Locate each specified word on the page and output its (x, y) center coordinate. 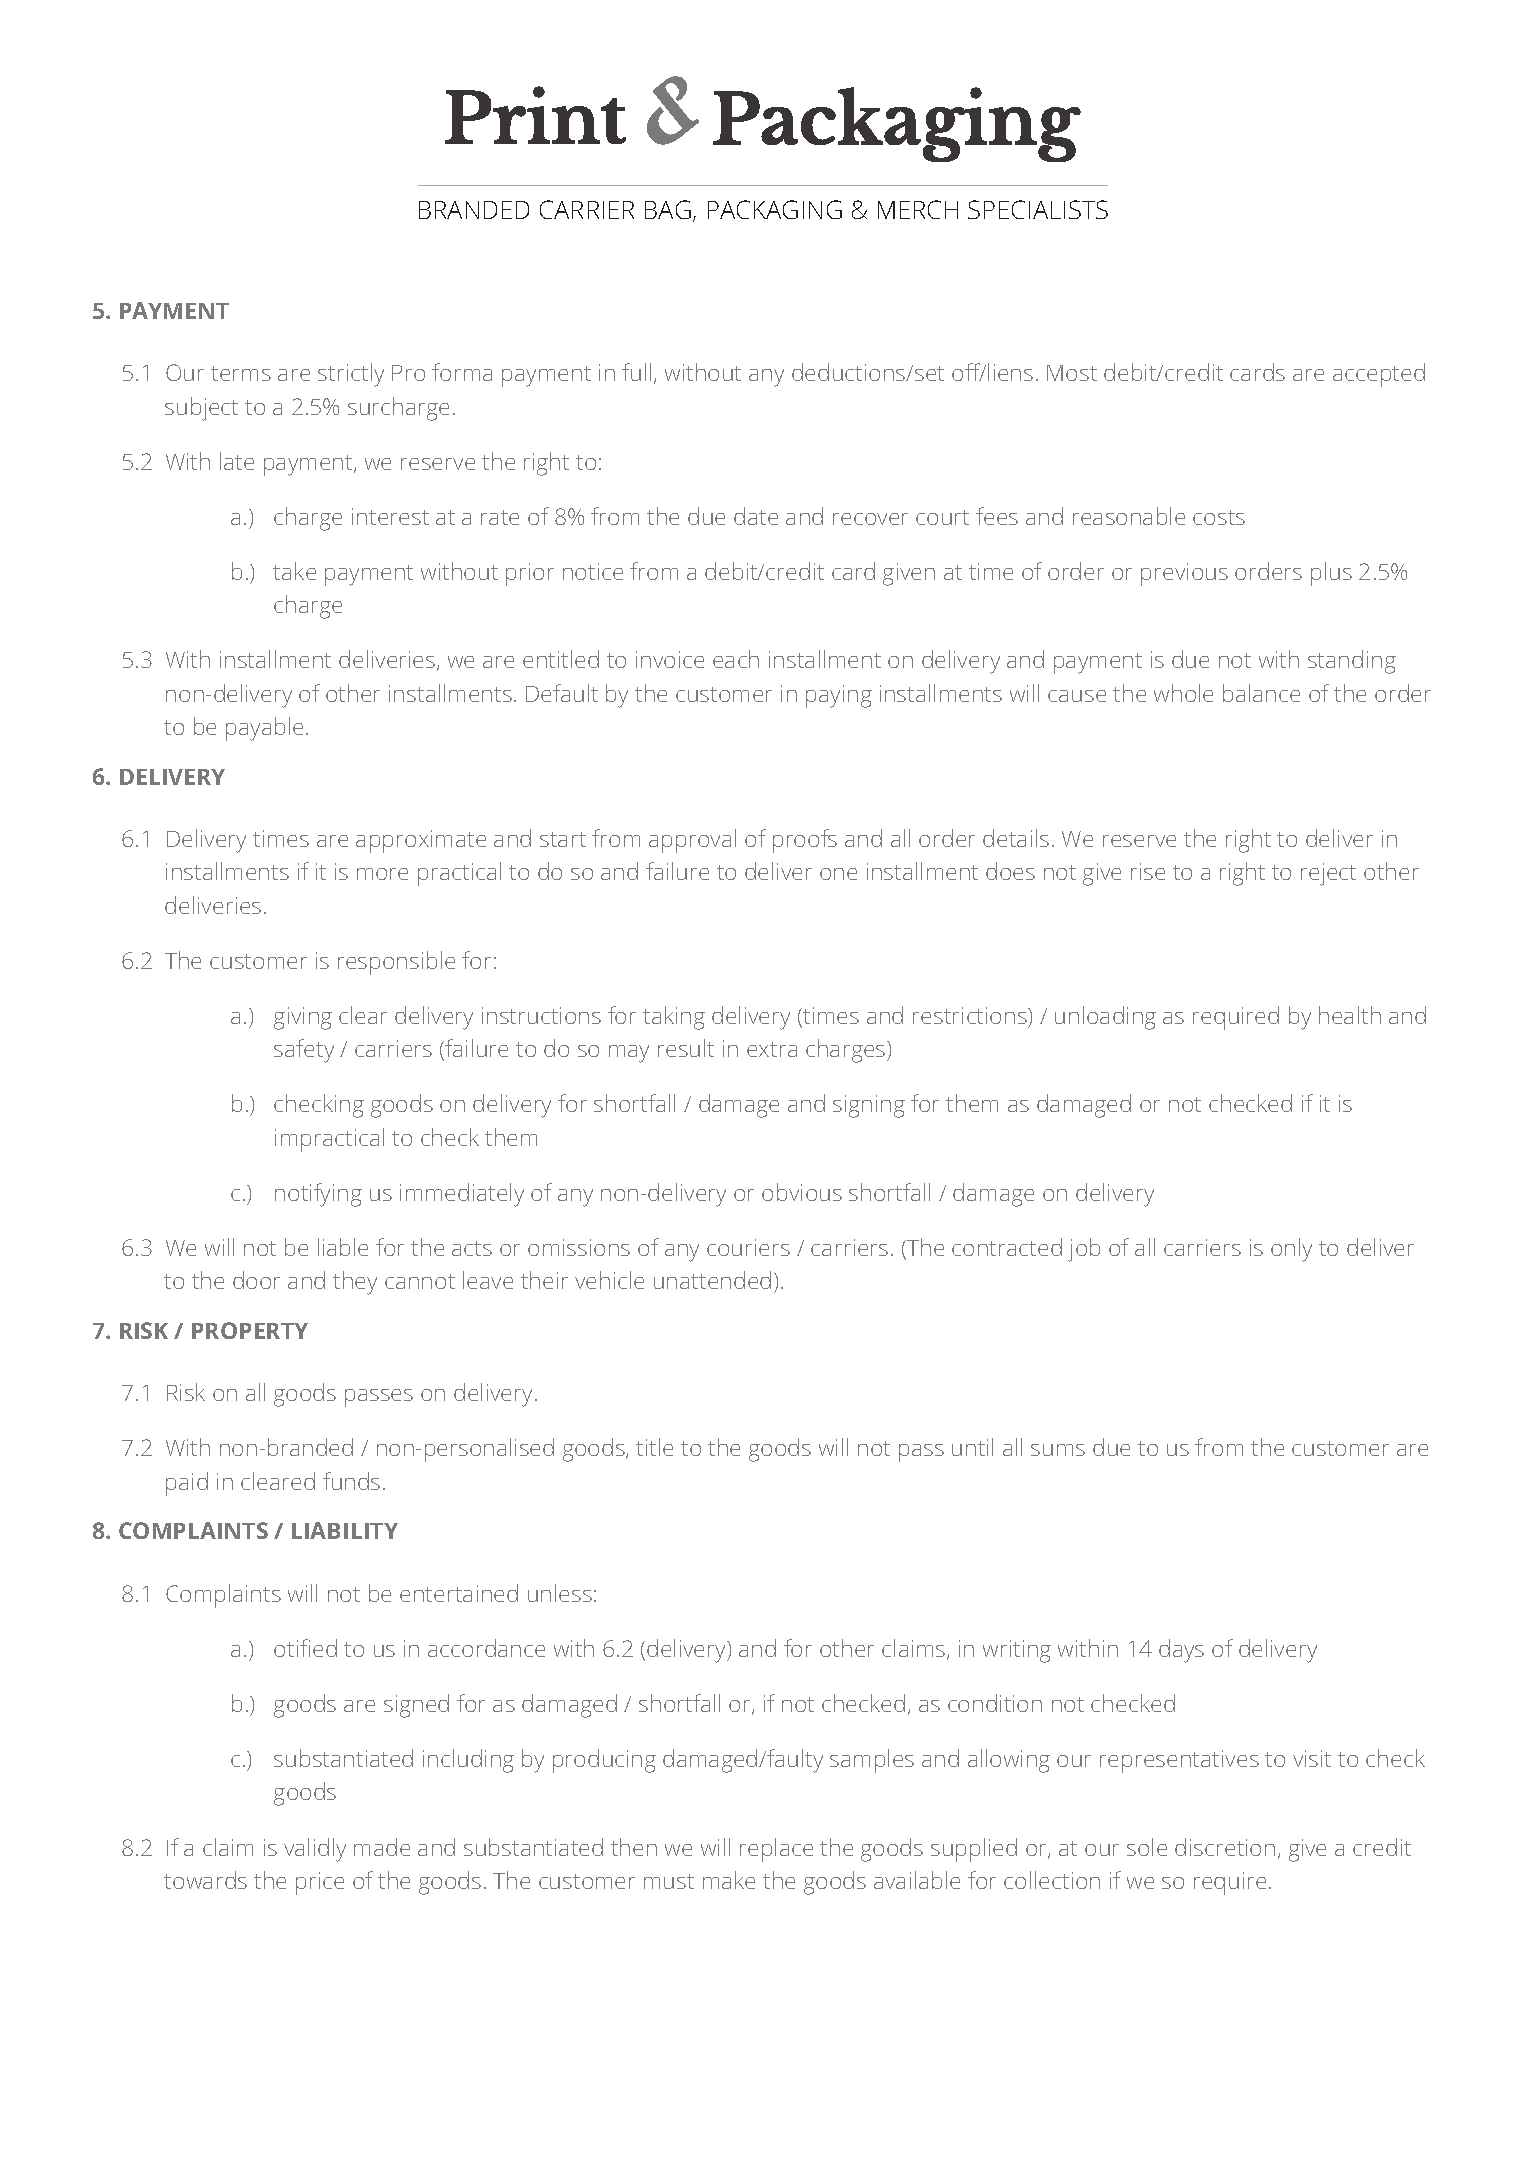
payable (264, 729)
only (1291, 1250)
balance (1261, 693)
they (355, 1283)
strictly (351, 375)
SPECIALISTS (1038, 209)
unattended (712, 1280)
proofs (805, 841)
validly (315, 1850)
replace (776, 1850)
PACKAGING (775, 209)
